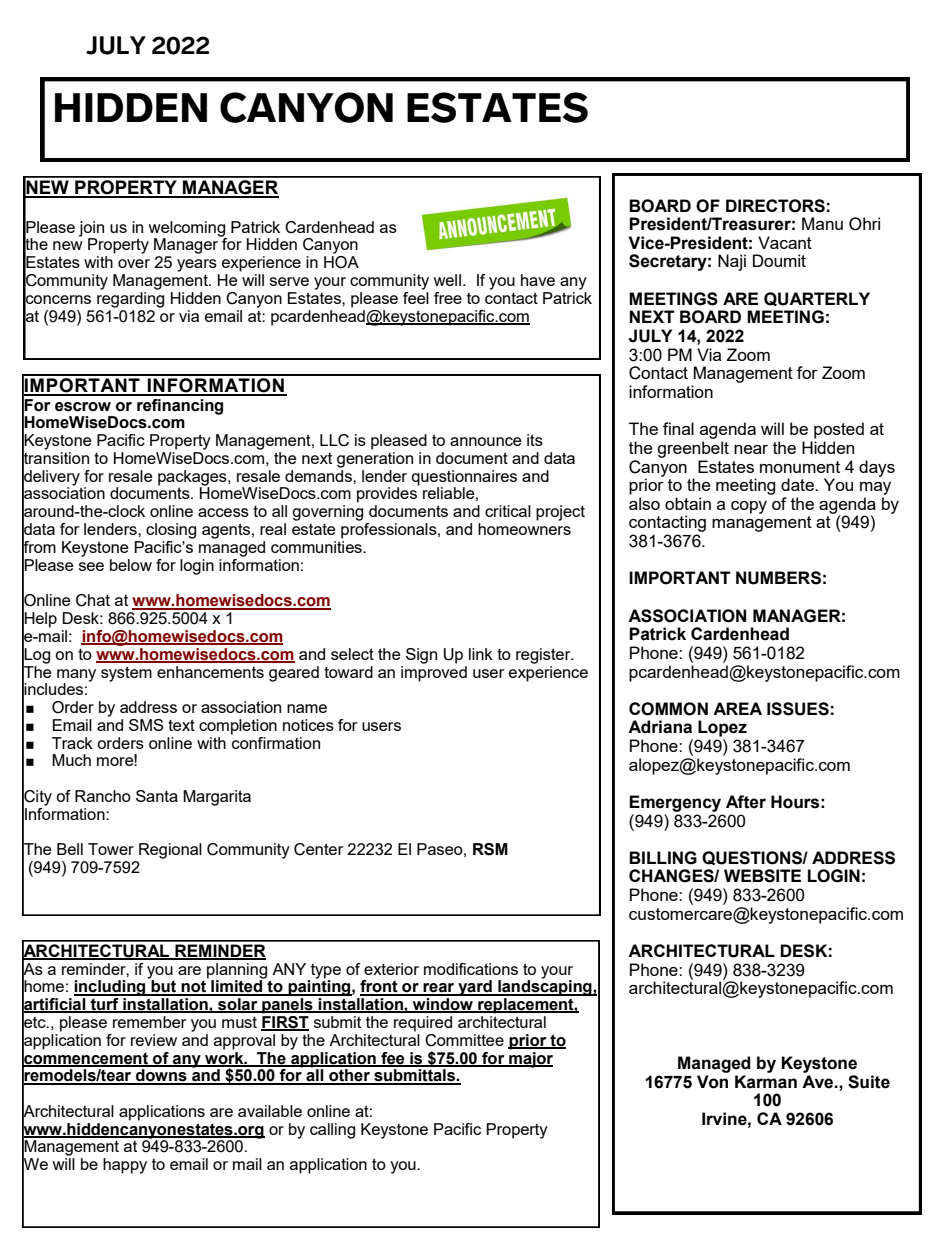  What do you see at coordinates (508, 511) in the screenshot?
I see `critical` at bounding box center [508, 511].
